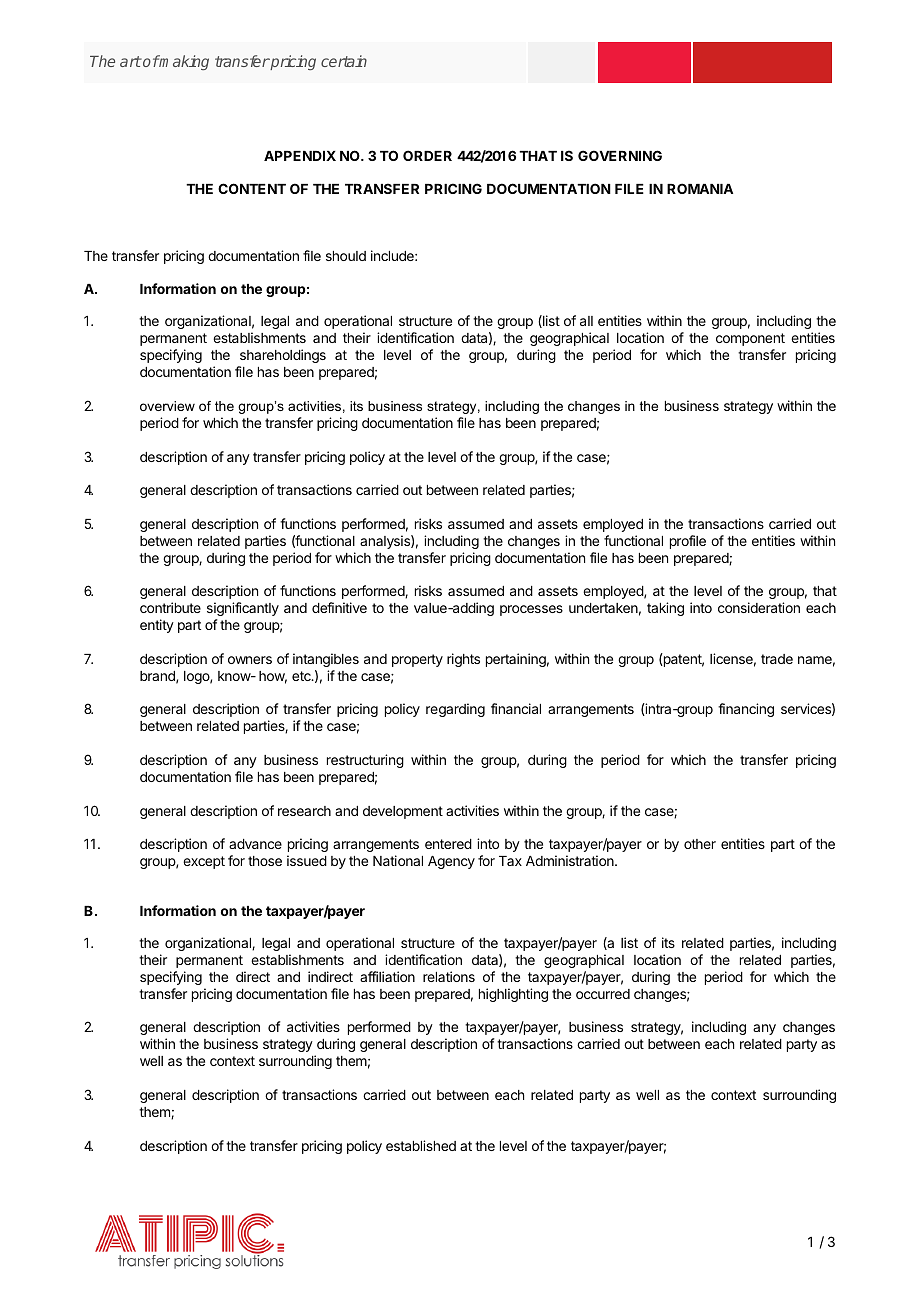  Describe the element at coordinates (427, 155) in the screenshot. I see `ORDER` at that location.
